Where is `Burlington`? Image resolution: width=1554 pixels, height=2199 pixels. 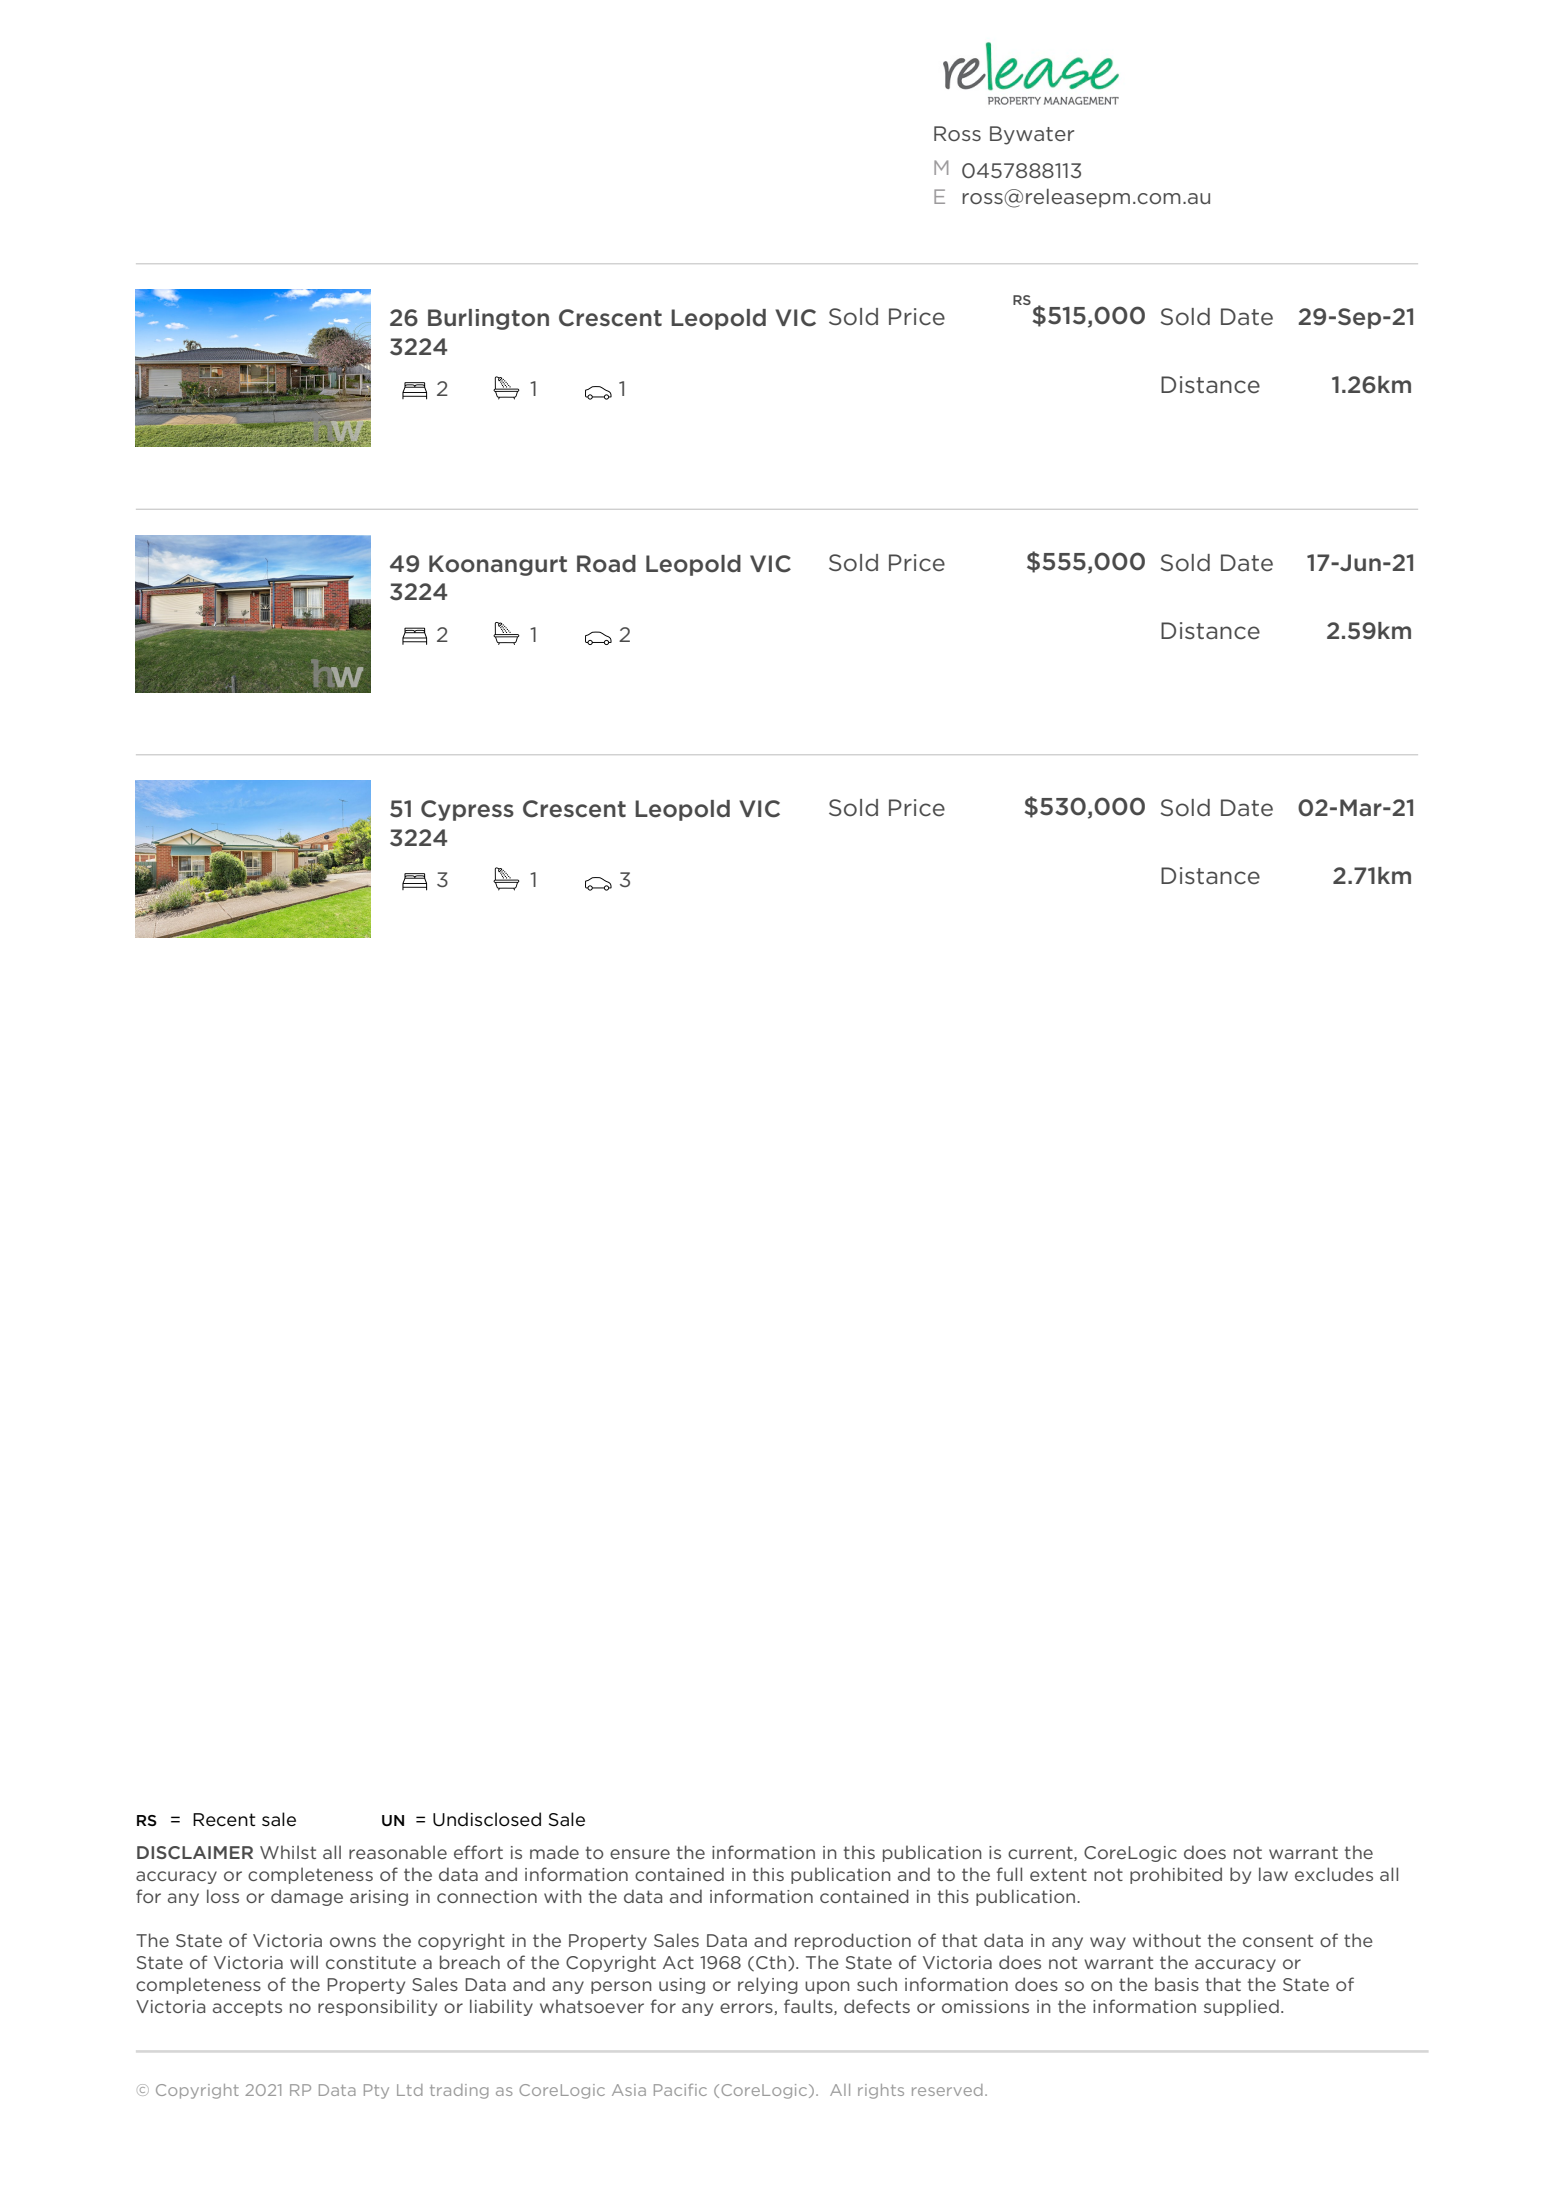 Burlington is located at coordinates (488, 319).
